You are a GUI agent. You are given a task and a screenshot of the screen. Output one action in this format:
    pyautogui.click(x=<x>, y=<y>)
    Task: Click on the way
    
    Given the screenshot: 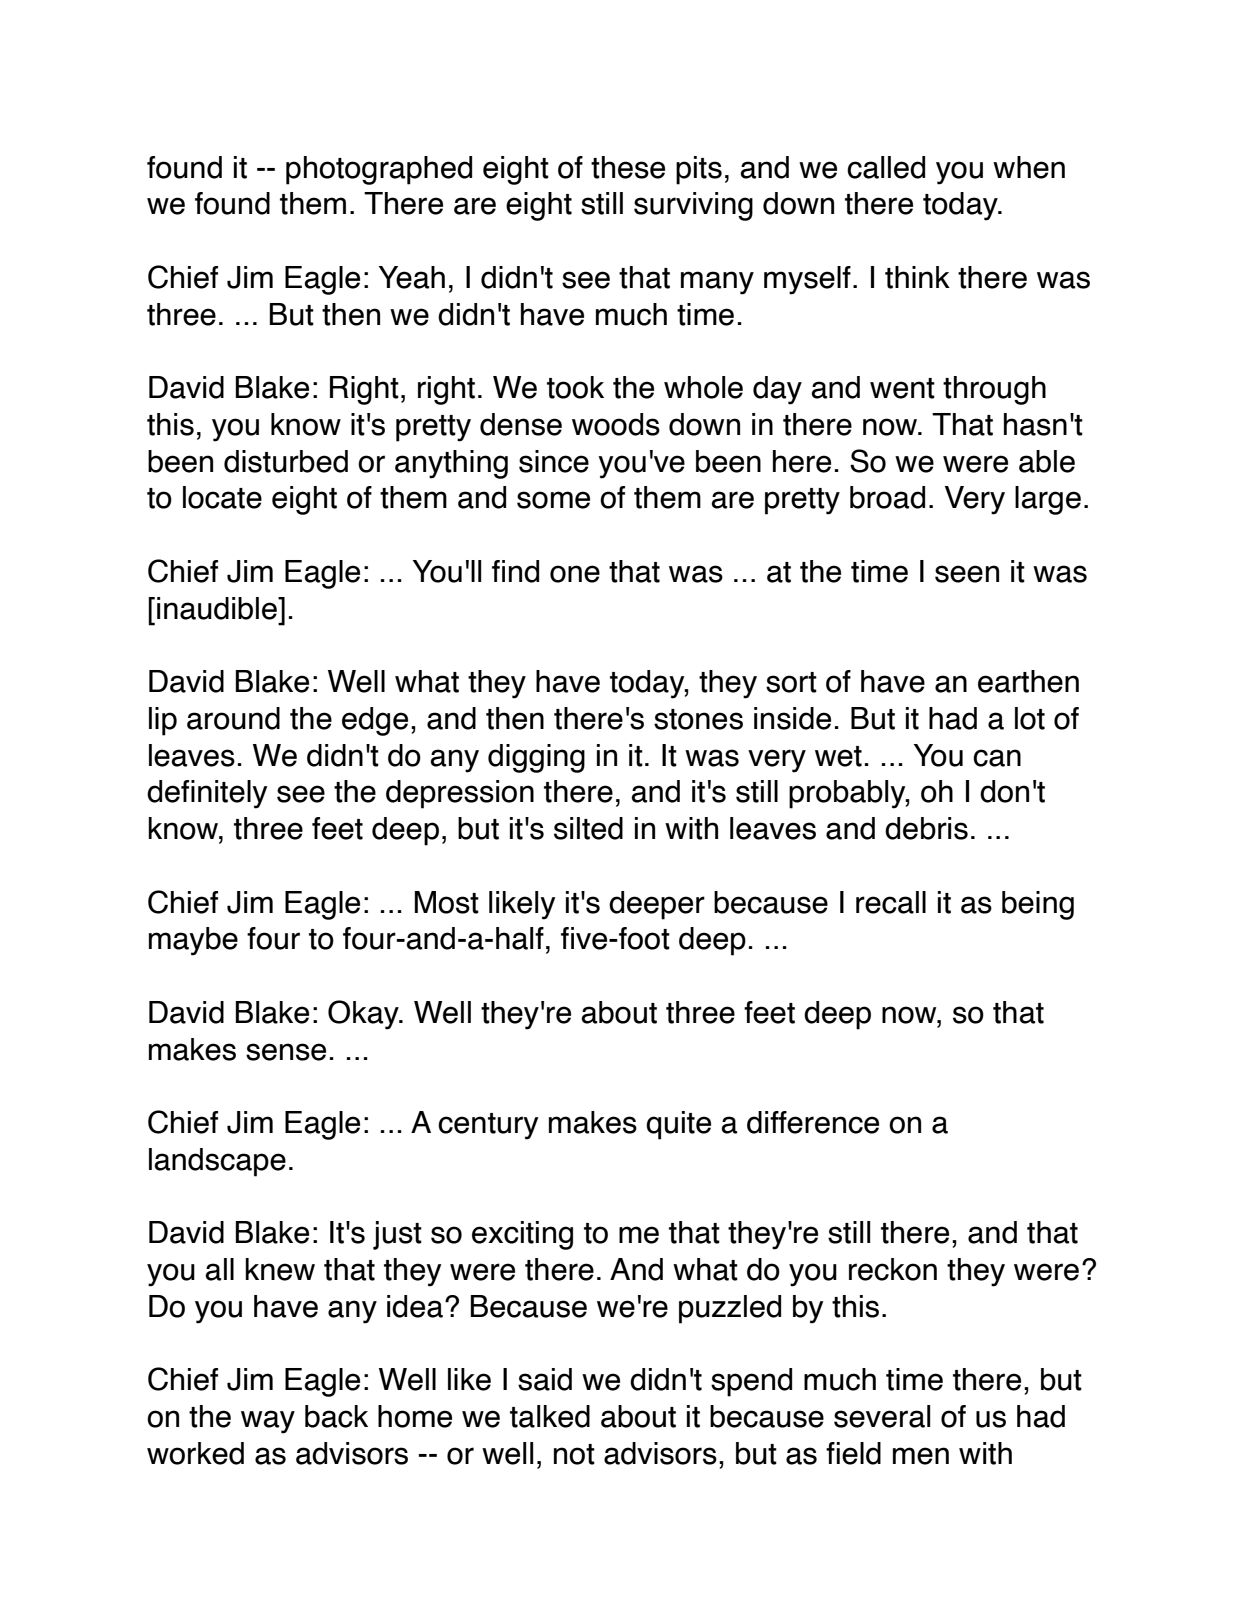 What is the action you would take?
    pyautogui.click(x=268, y=1422)
